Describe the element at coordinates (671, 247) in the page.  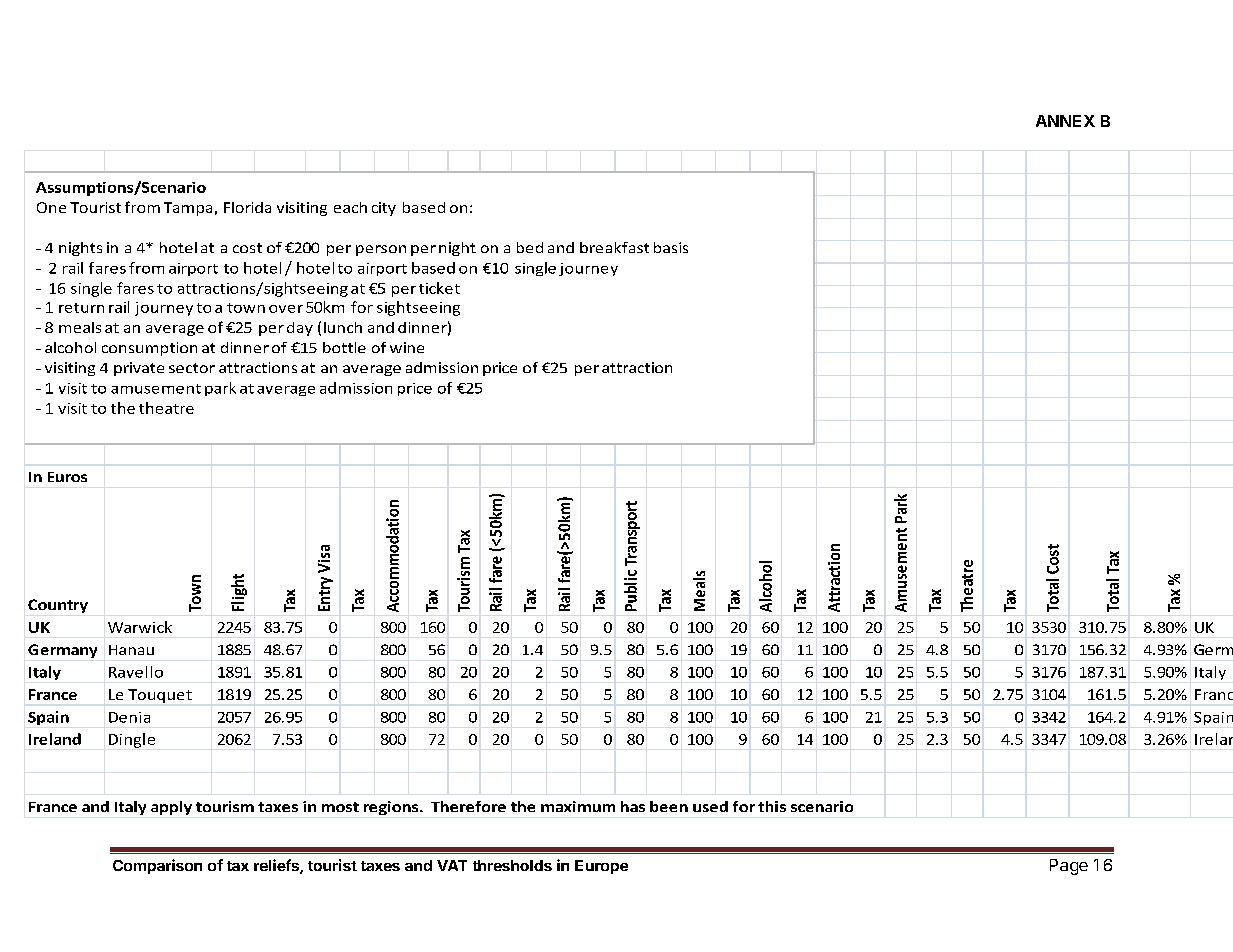
I see `basis` at that location.
